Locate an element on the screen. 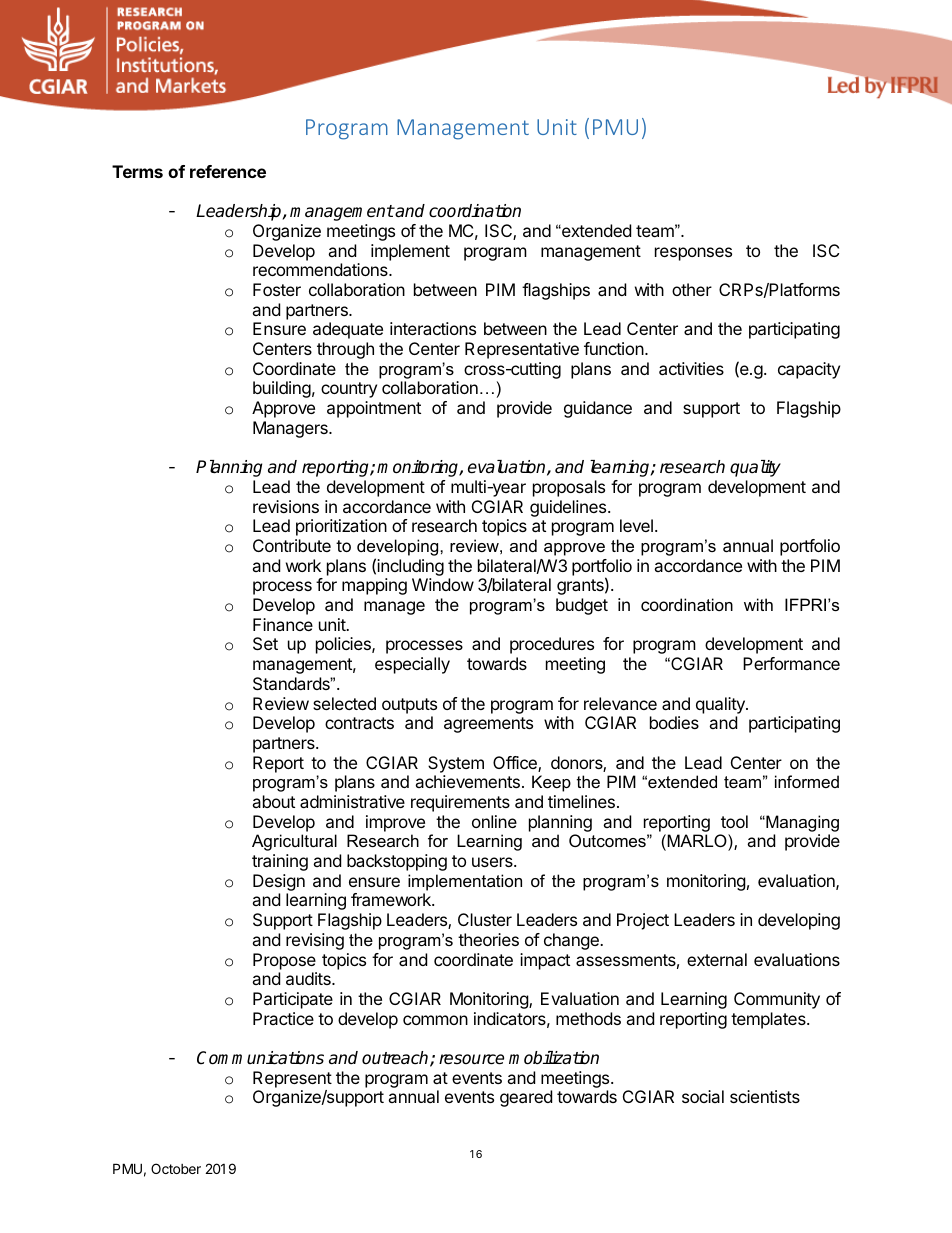 The width and height of the screenshot is (952, 1233). responses is located at coordinates (693, 254).
